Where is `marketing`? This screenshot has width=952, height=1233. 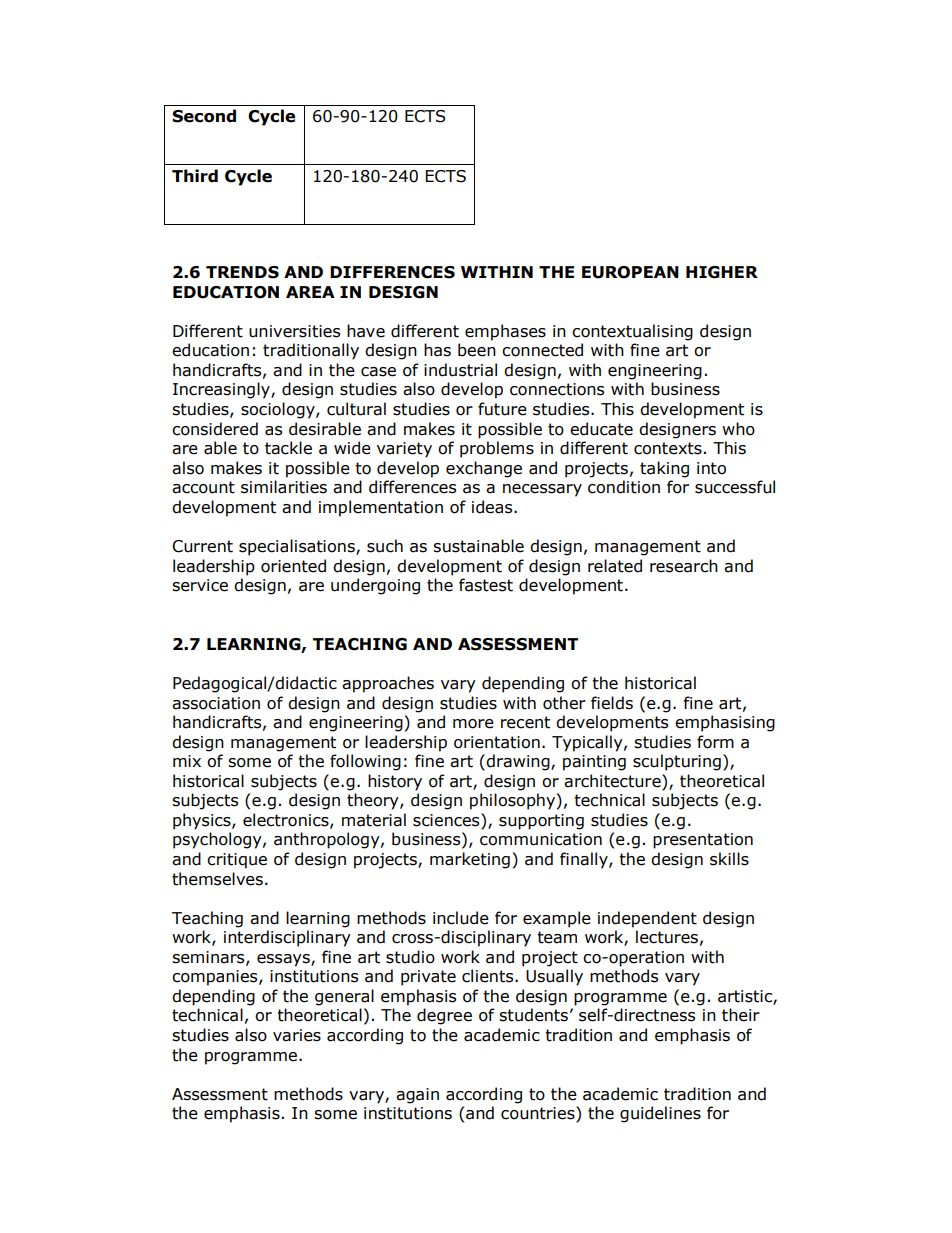 marketing is located at coordinates (470, 860).
